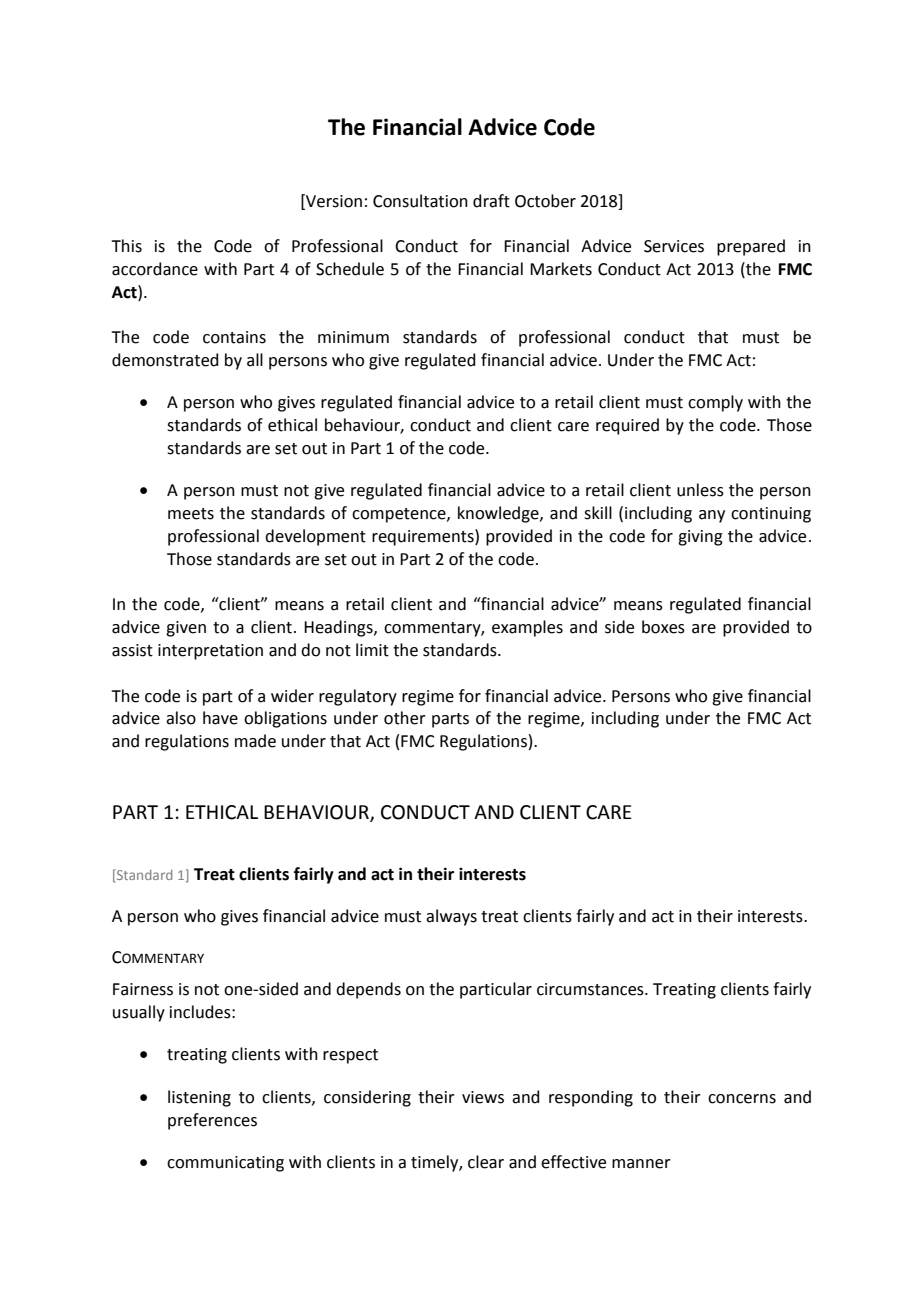 The image size is (924, 1309). What do you see at coordinates (499, 514) in the screenshot?
I see `knowledge` at bounding box center [499, 514].
